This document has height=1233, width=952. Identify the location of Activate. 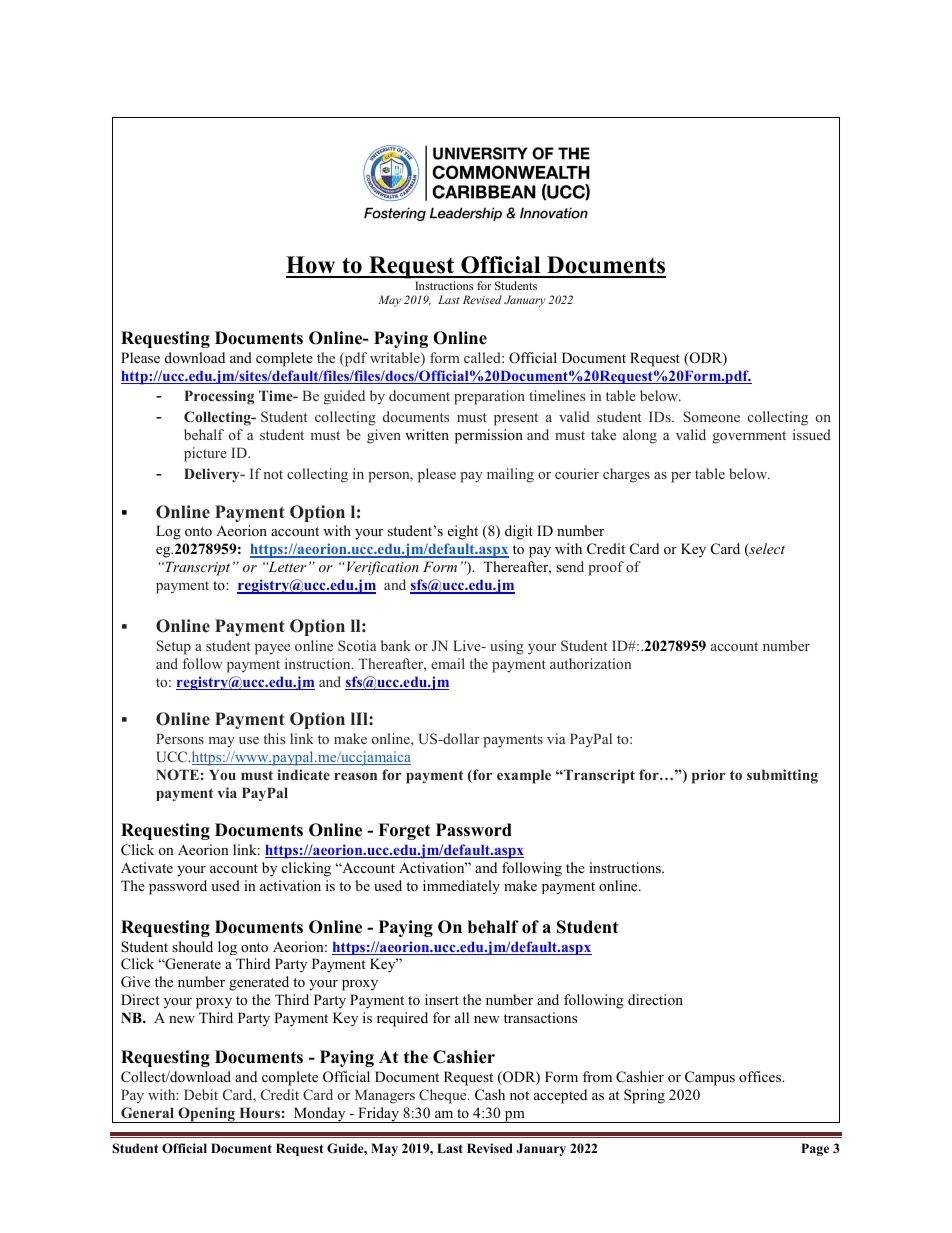
(147, 867).
